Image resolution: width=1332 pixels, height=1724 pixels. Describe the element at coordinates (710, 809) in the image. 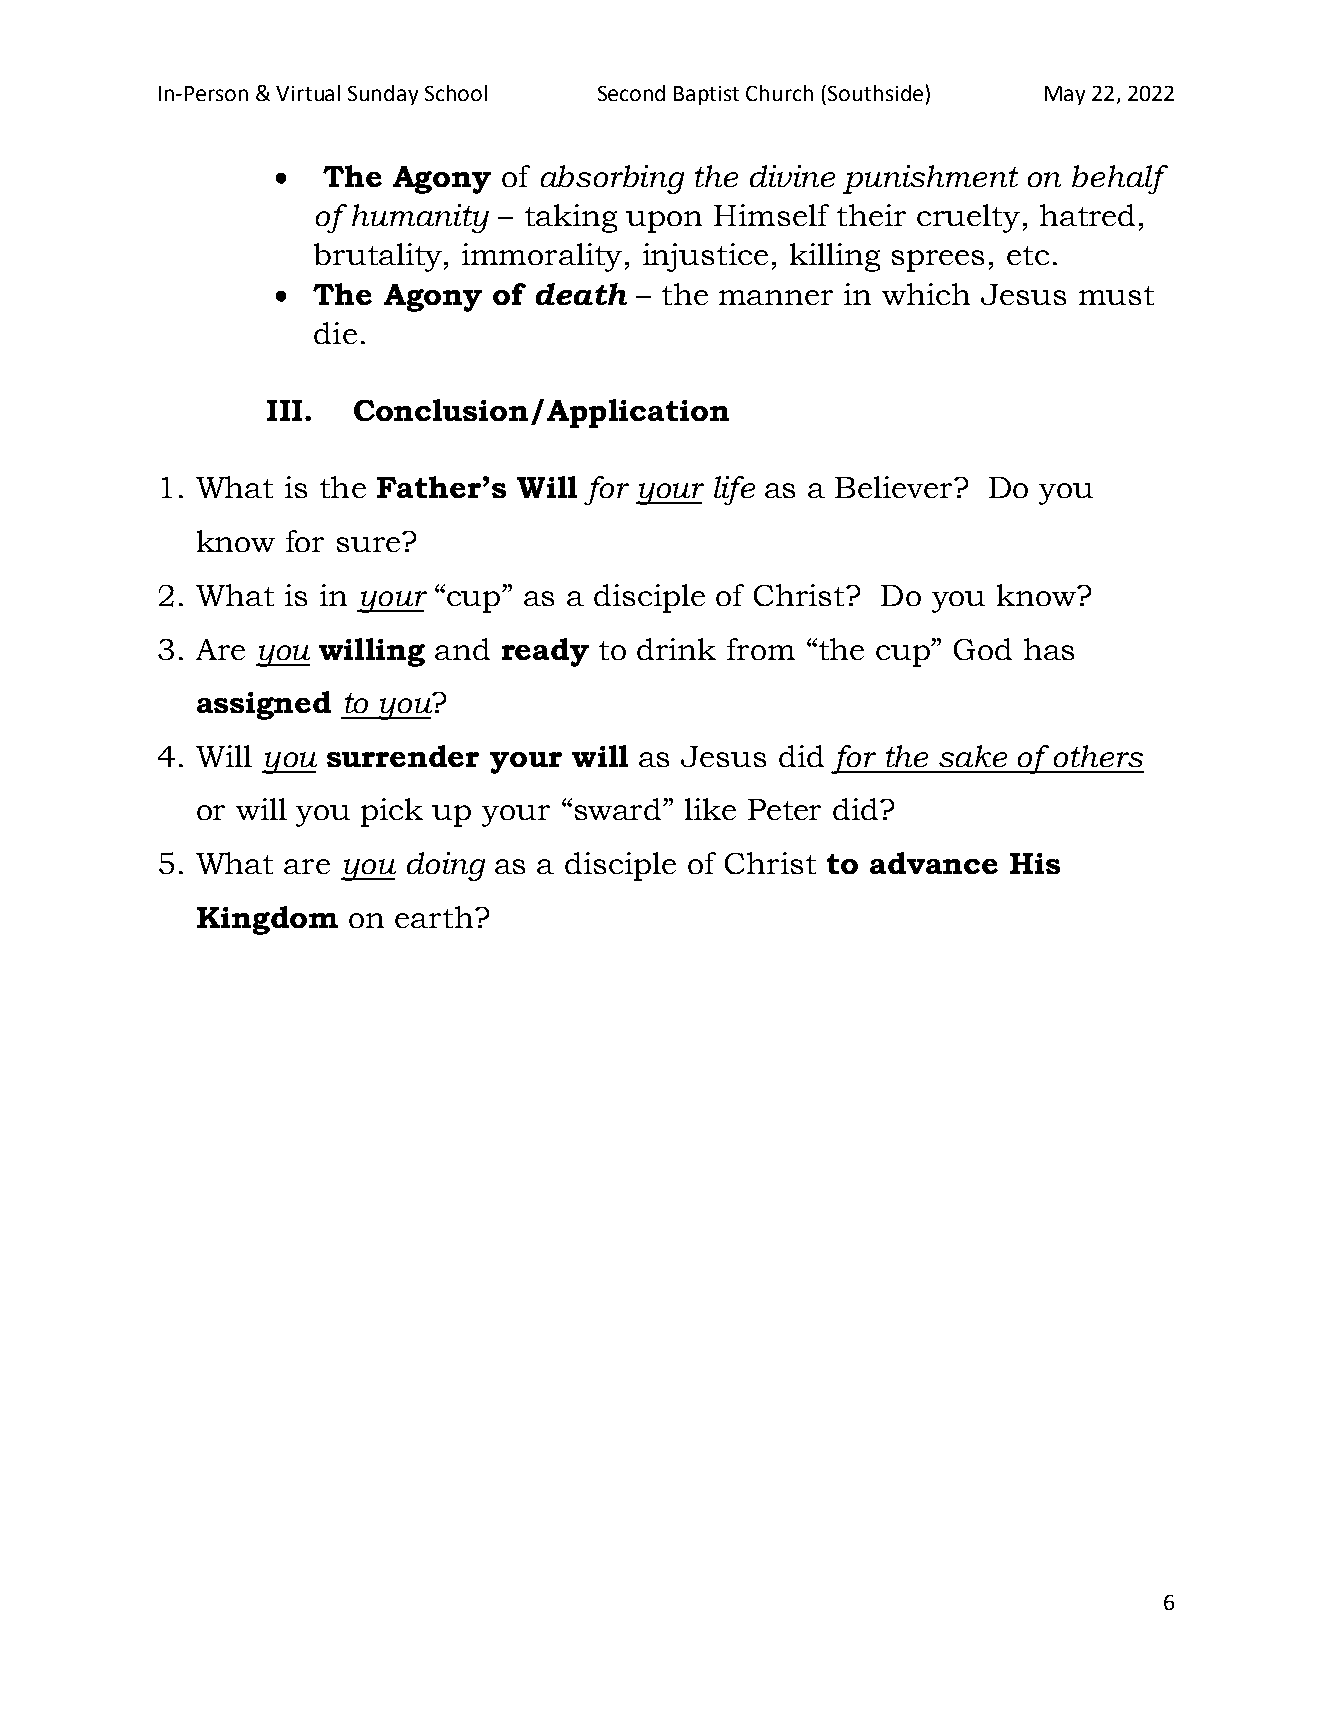

I see `like` at that location.
